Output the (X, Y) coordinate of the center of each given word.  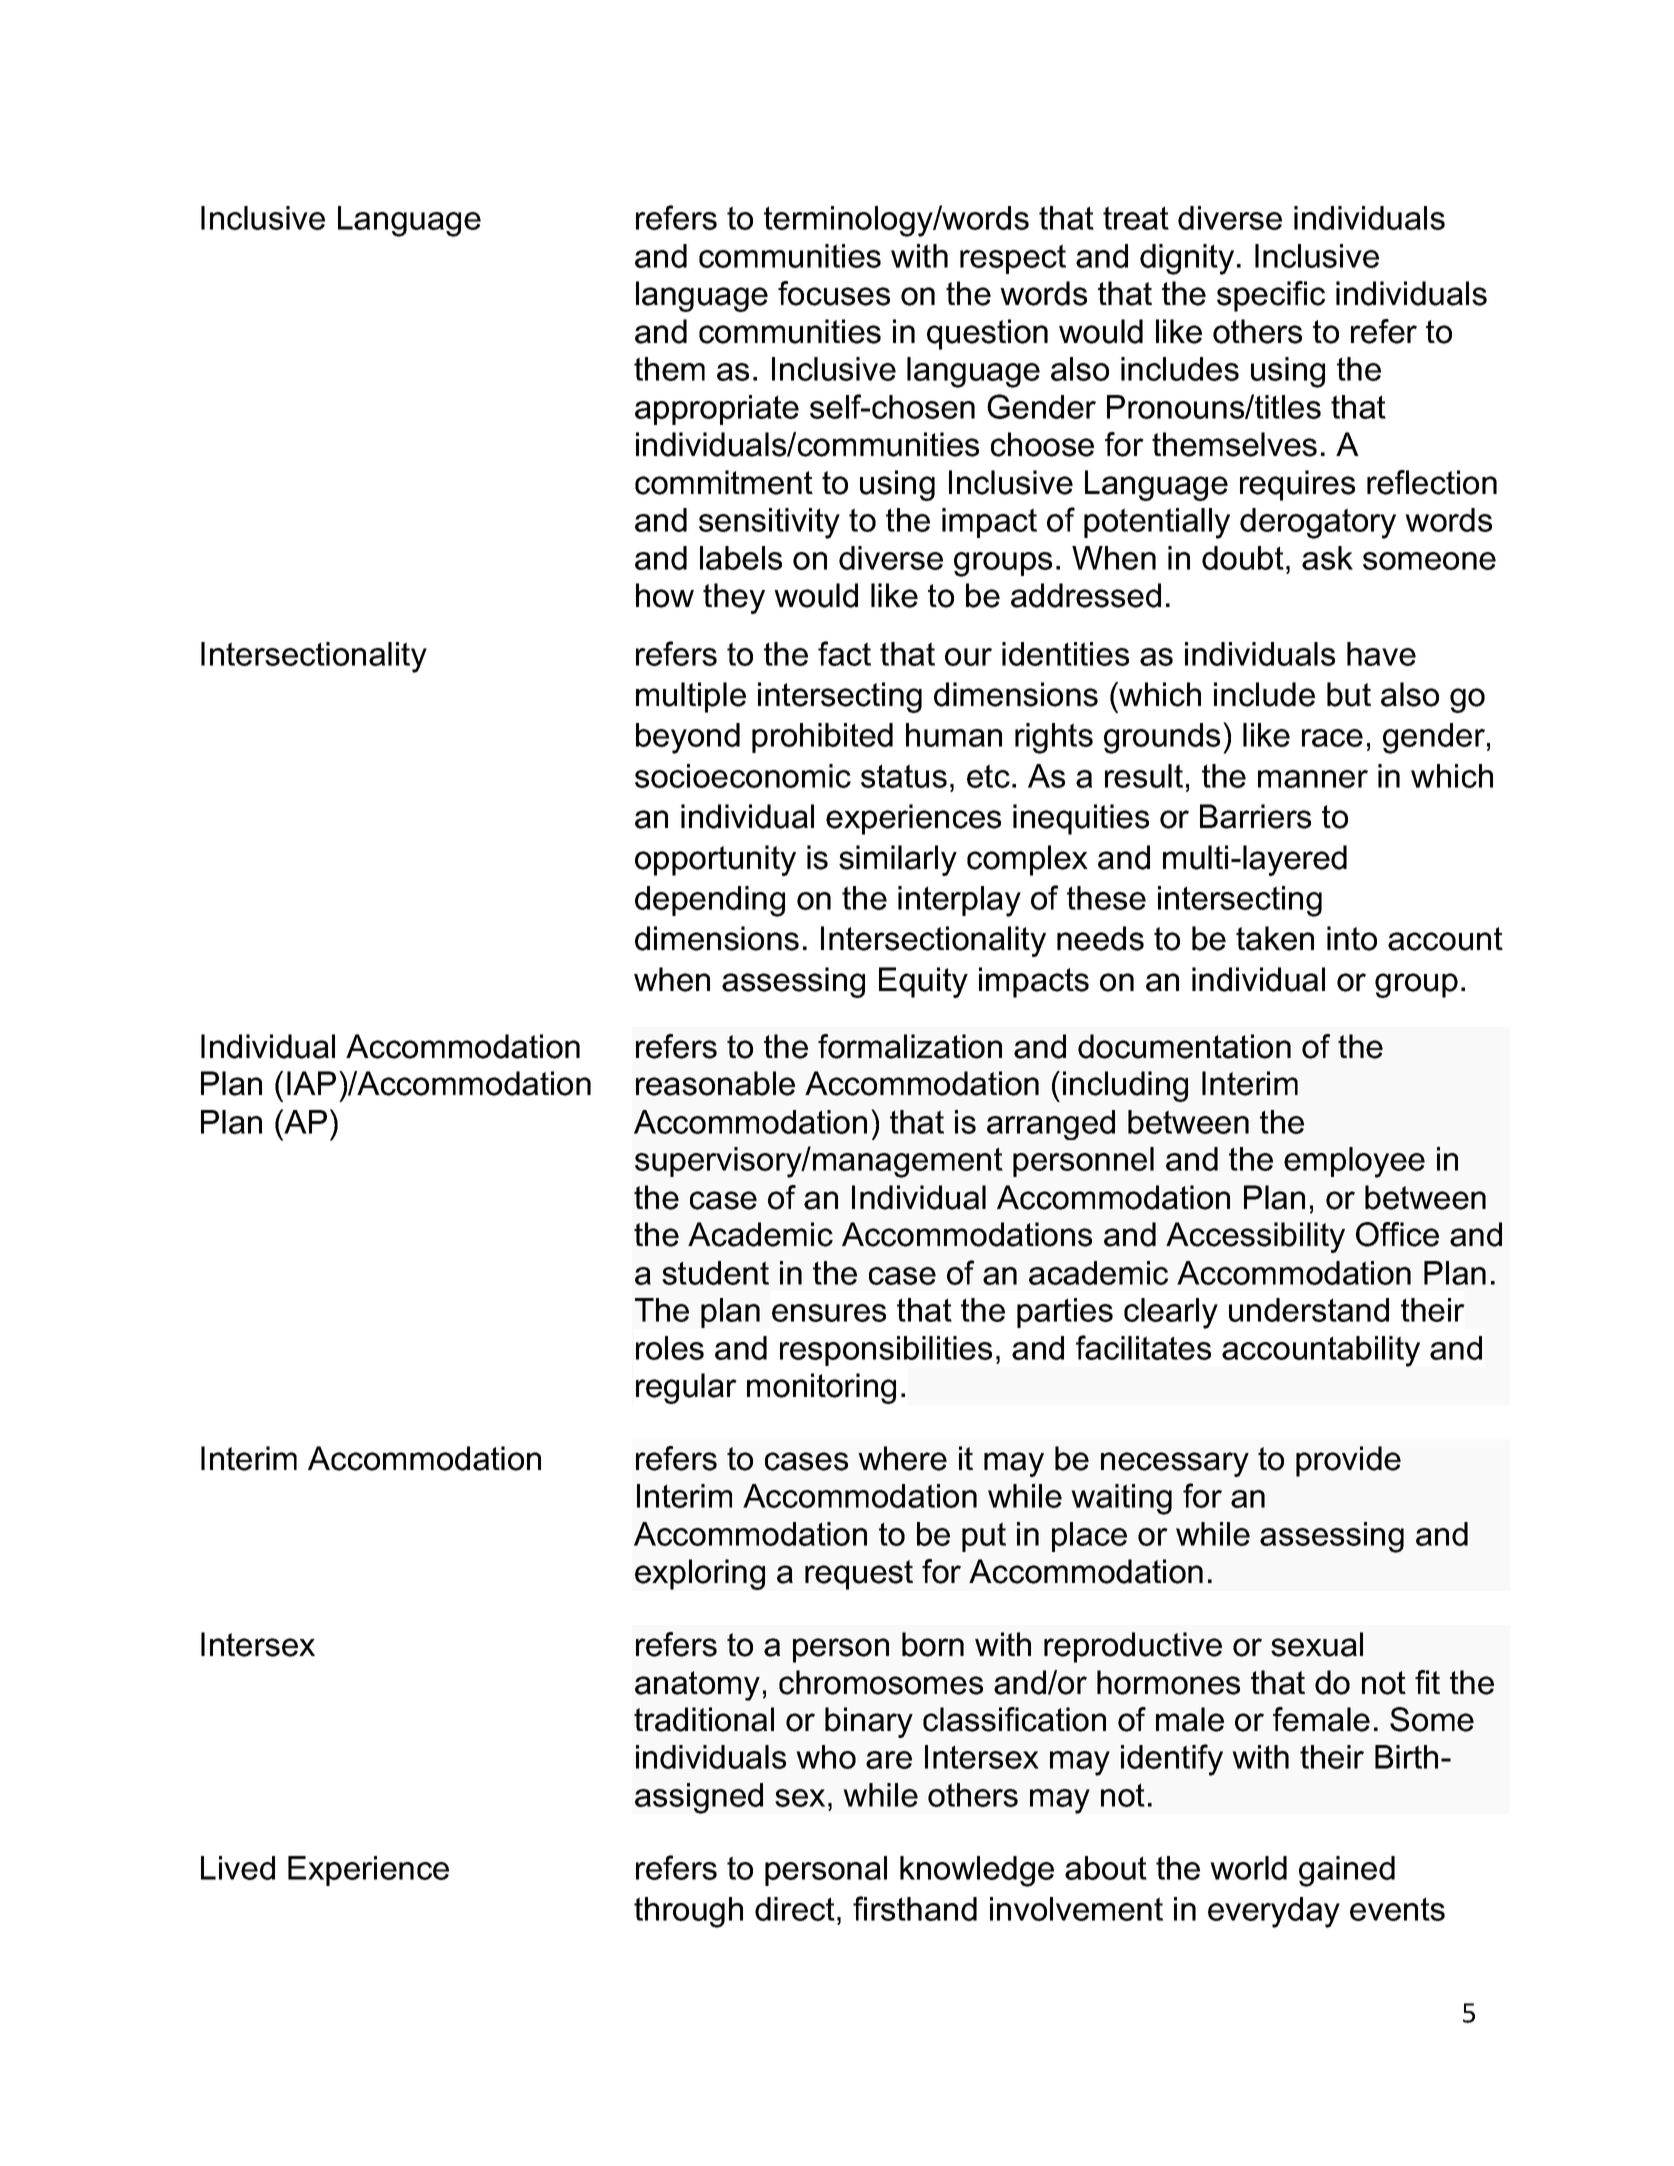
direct (795, 1909)
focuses (834, 293)
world (1248, 1868)
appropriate (717, 410)
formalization (910, 1046)
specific (1271, 296)
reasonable (715, 1083)
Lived (238, 1868)
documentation (1184, 1046)
